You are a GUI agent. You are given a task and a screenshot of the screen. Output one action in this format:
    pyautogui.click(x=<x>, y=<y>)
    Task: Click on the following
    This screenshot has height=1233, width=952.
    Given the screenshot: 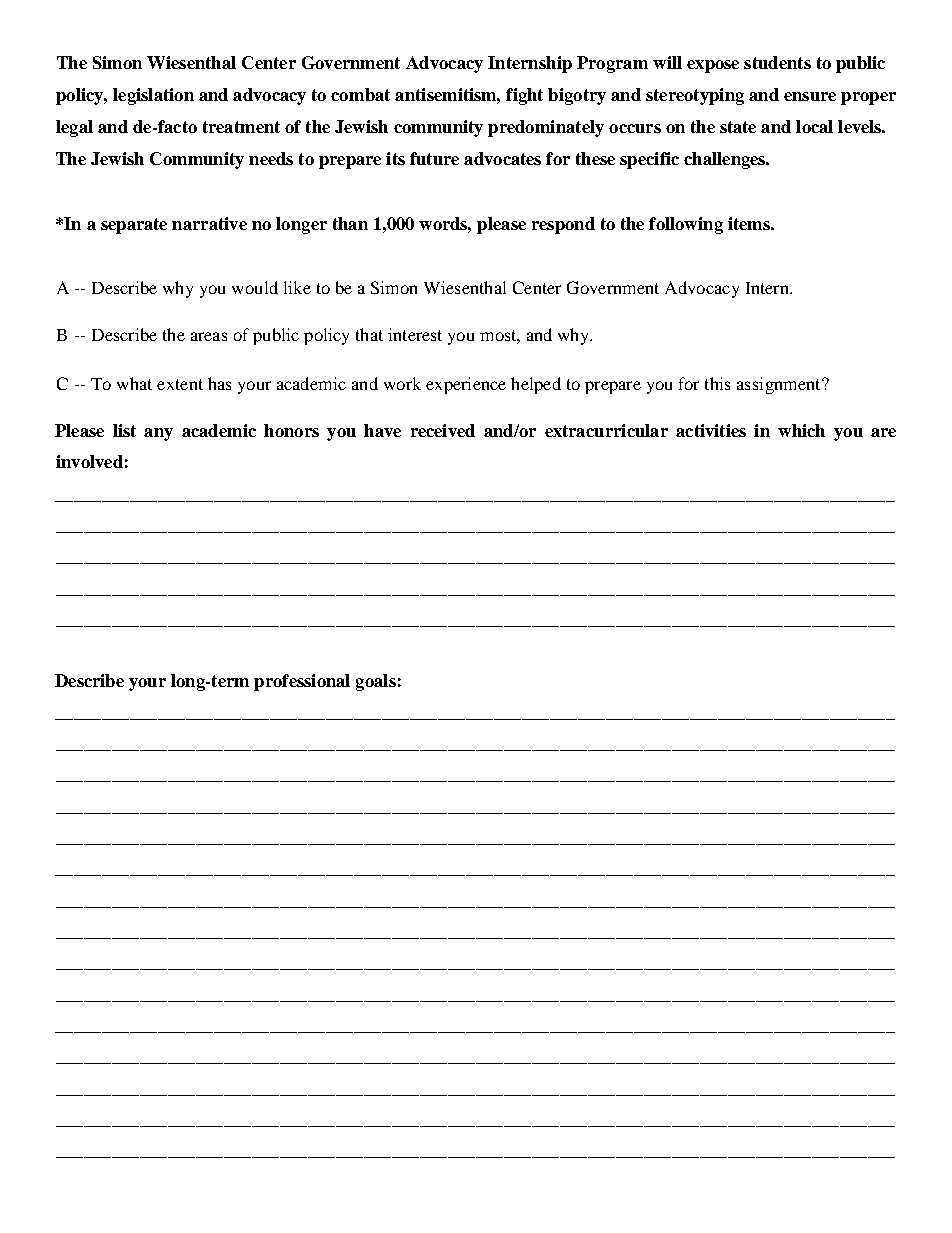 What is the action you would take?
    pyautogui.click(x=686, y=225)
